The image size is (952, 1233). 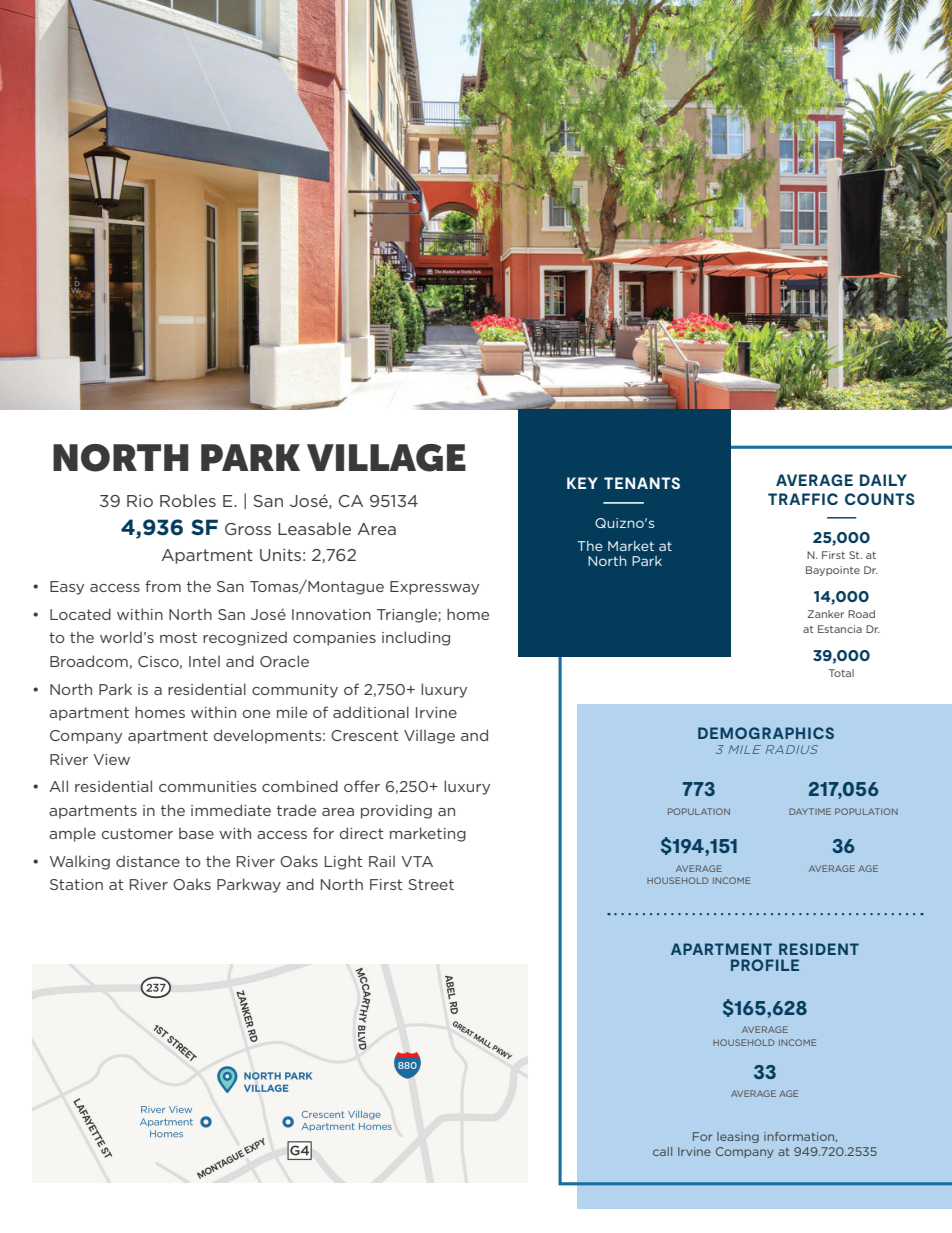 What do you see at coordinates (188, 500) in the document?
I see `Robles` at bounding box center [188, 500].
